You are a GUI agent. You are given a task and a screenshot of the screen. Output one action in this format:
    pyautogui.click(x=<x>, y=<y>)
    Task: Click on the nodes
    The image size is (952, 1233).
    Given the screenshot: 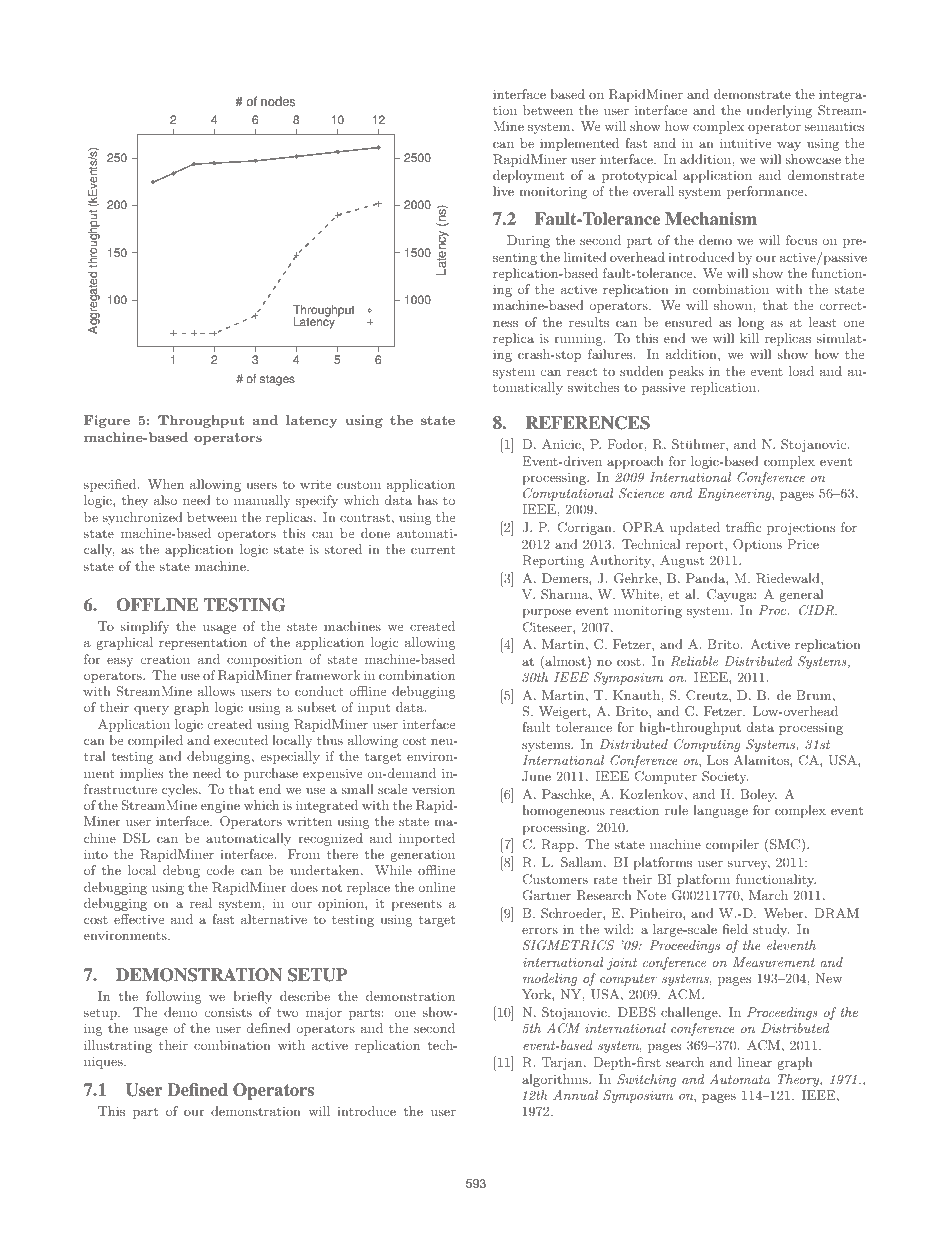 What is the action you would take?
    pyautogui.click(x=278, y=101)
